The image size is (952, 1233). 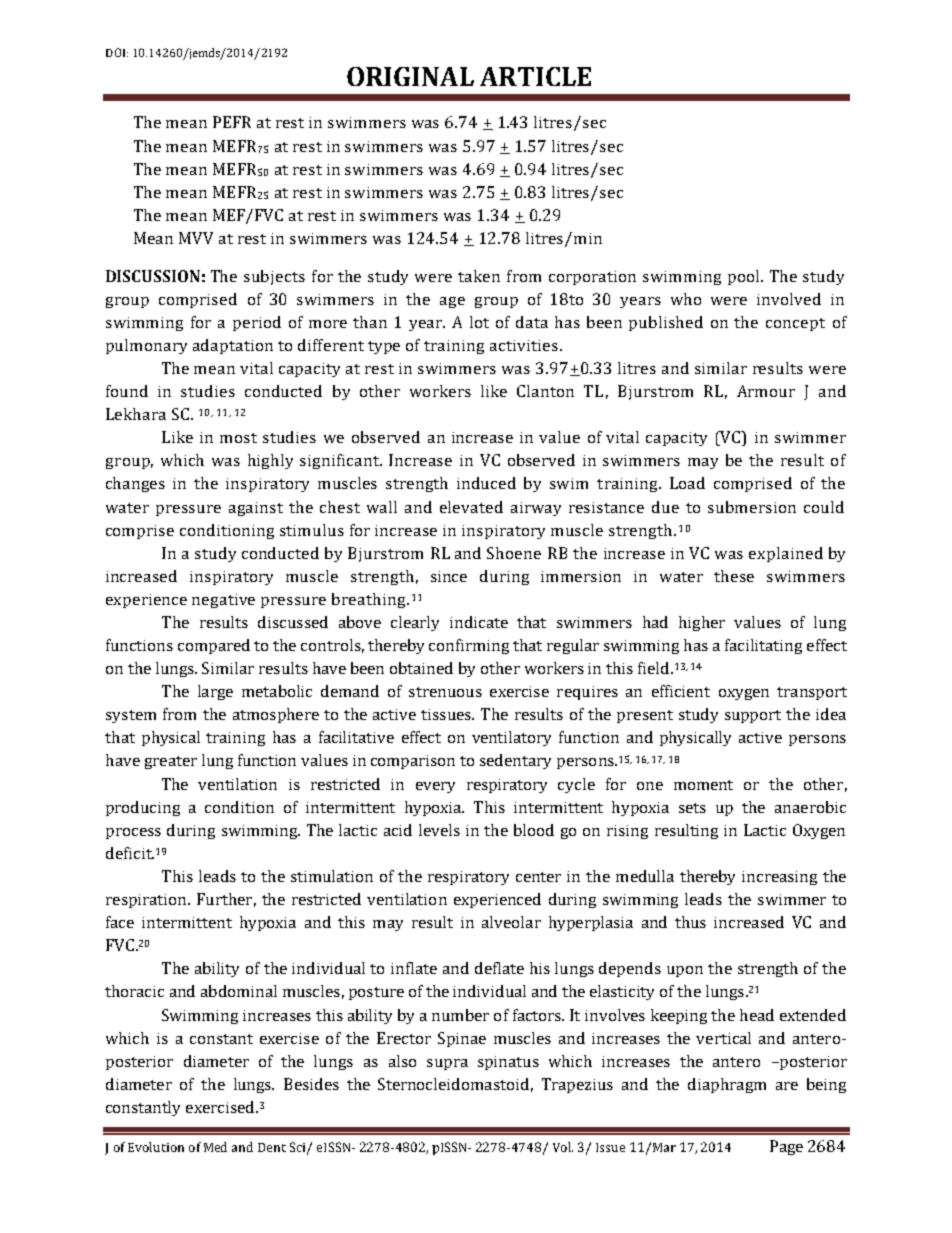 What do you see at coordinates (223, 601) in the screenshot?
I see `negative` at bounding box center [223, 601].
